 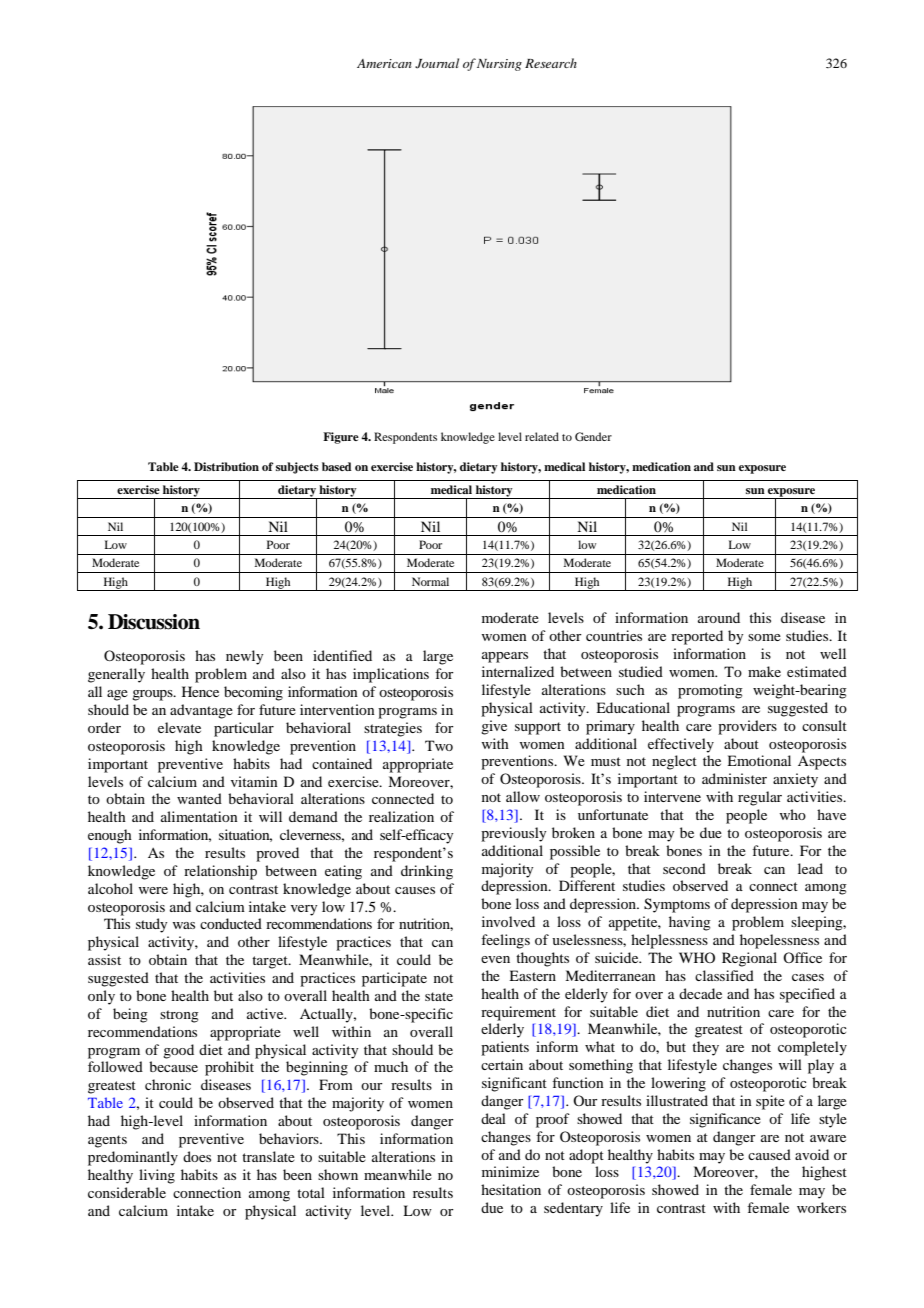 What do you see at coordinates (226, 466) in the screenshot?
I see `Distribution` at bounding box center [226, 466].
